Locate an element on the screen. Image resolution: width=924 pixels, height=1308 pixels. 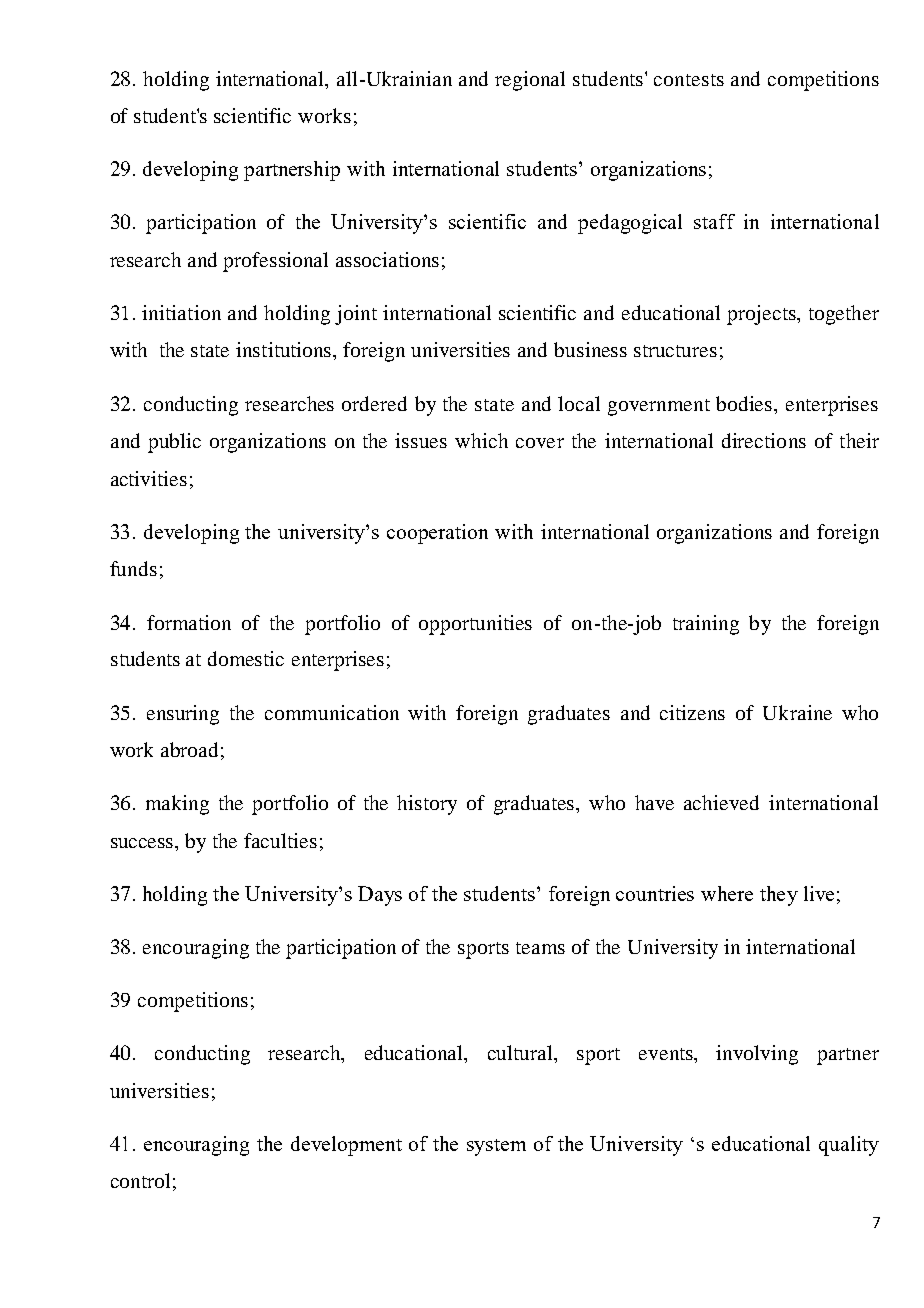
achieved is located at coordinates (721, 802).
